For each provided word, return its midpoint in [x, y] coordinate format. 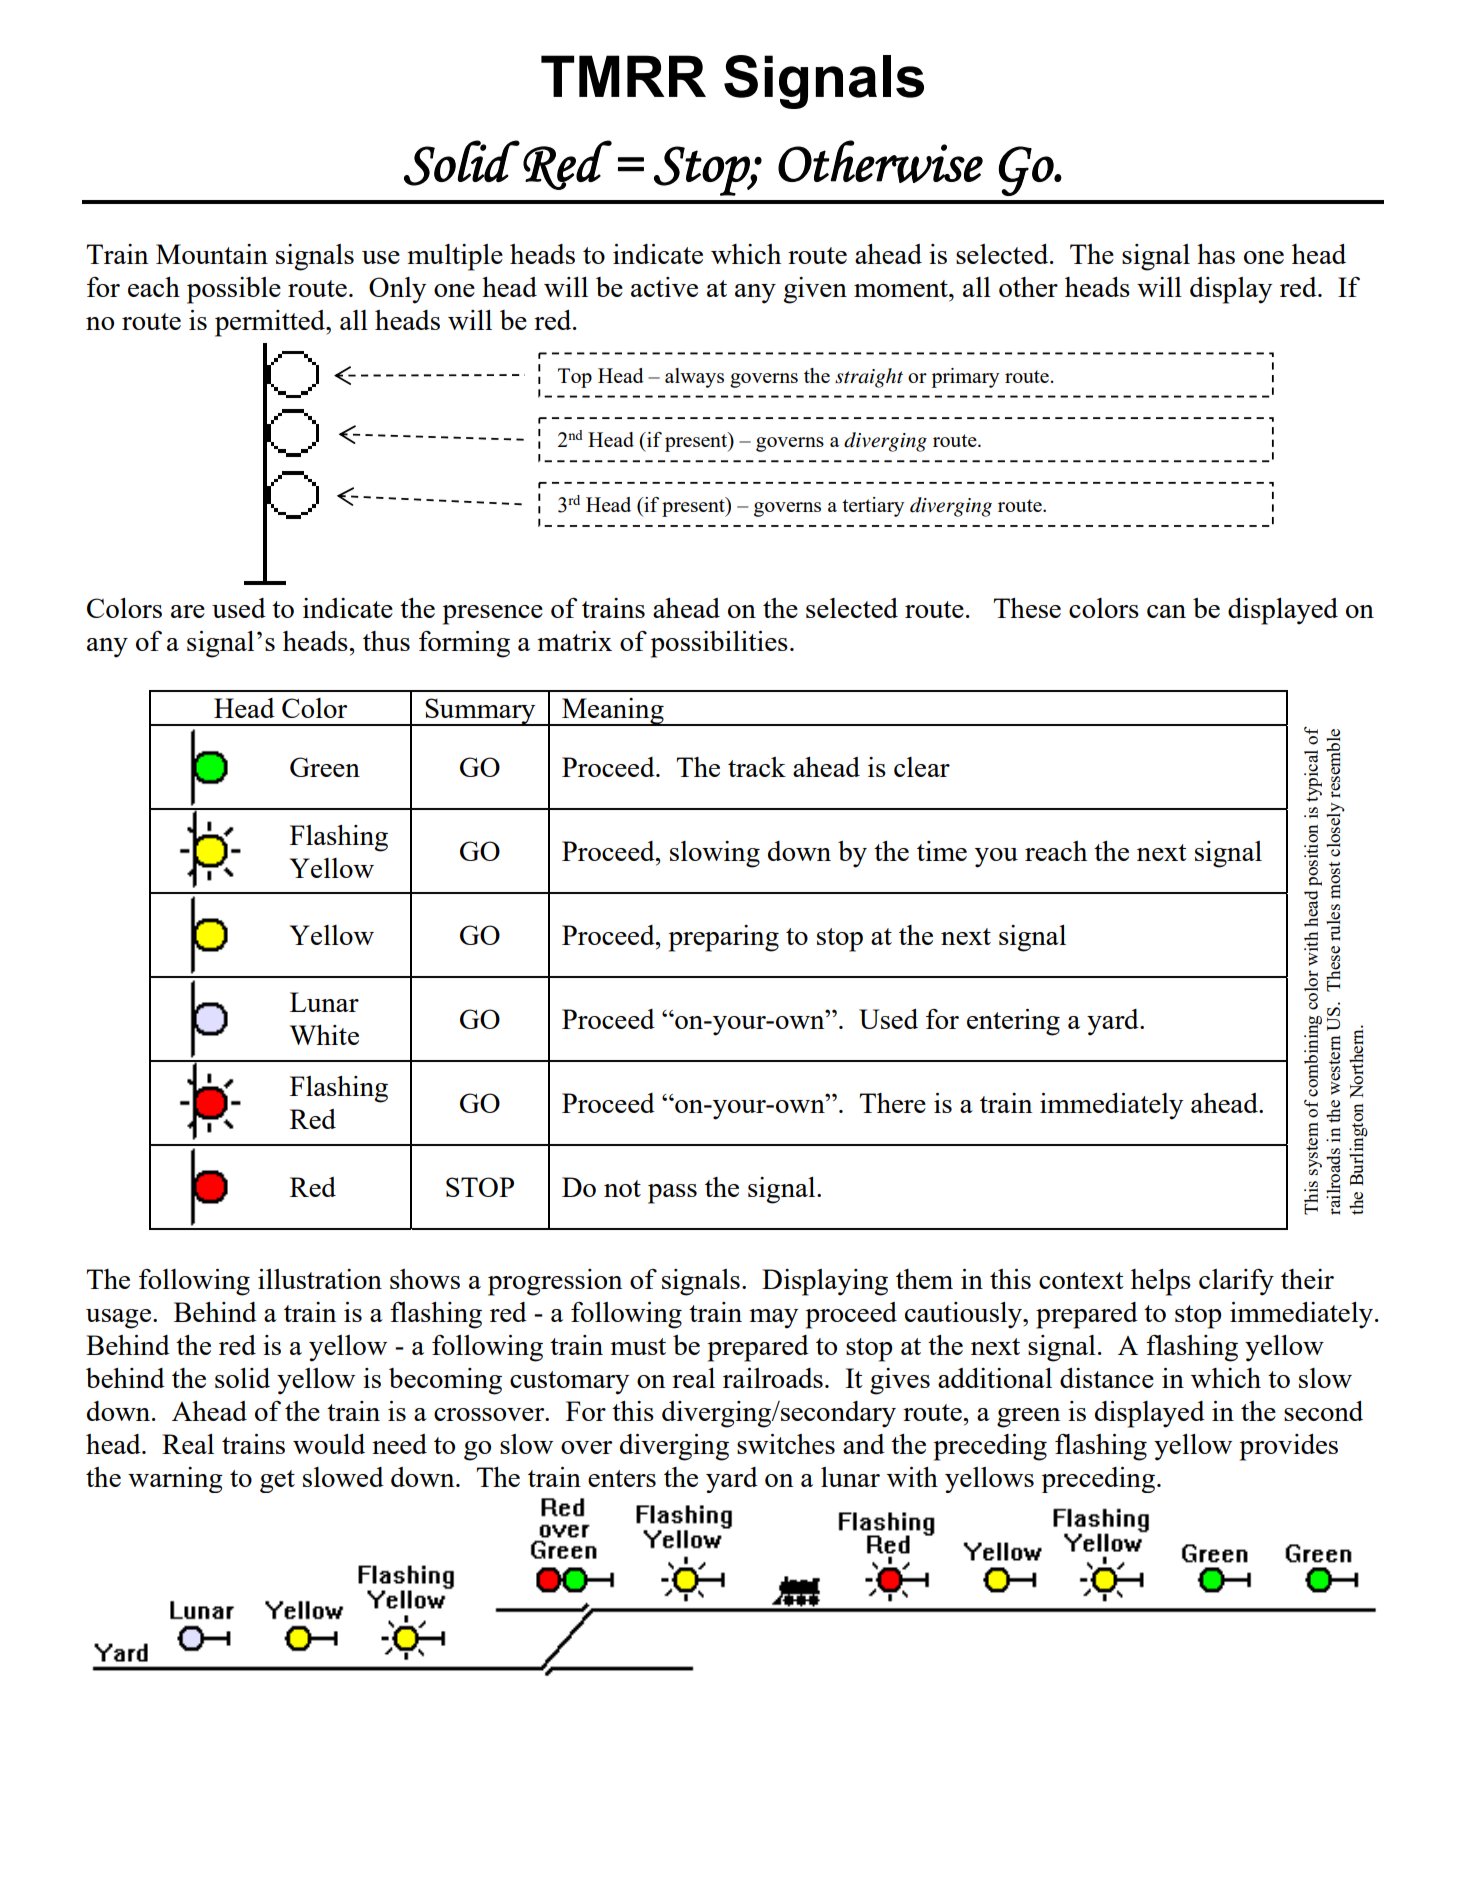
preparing [724, 938]
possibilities [719, 644]
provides [1289, 1447]
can [1166, 611]
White [324, 1035]
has [1216, 254]
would [329, 1444]
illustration [320, 1279]
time [942, 851]
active [664, 287]
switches [786, 1444]
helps [1161, 1282]
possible [234, 290]
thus [386, 641]
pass [672, 1194]
